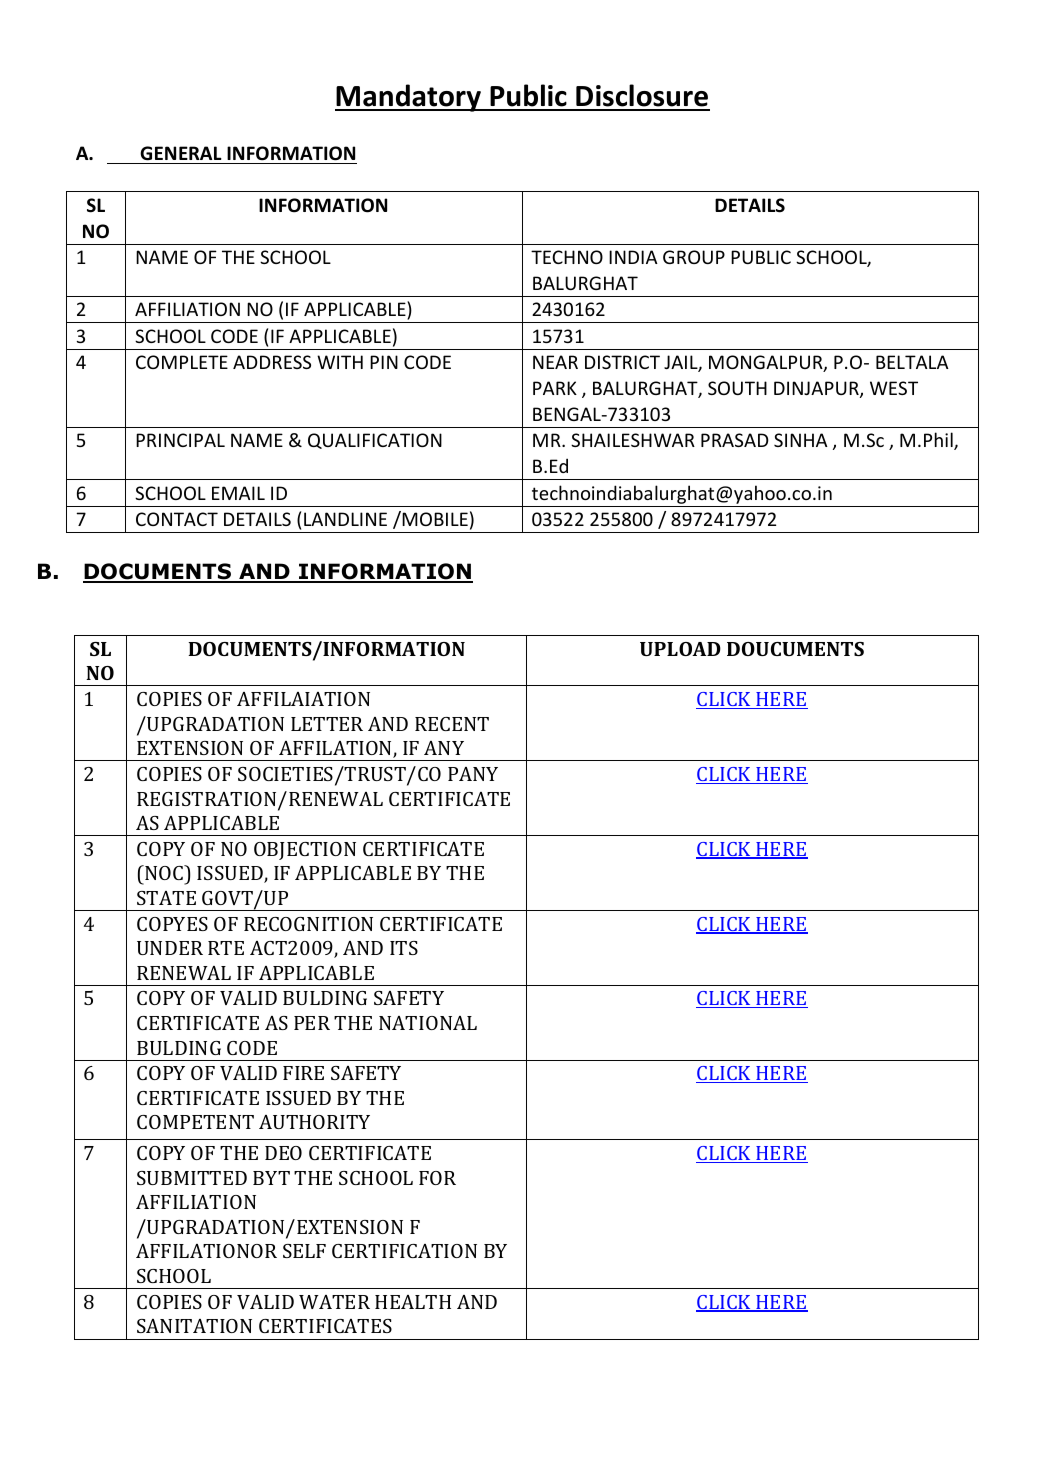 The height and width of the image is (1475, 1044). What do you see at coordinates (304, 1251) in the image?
I see `SELF` at bounding box center [304, 1251].
